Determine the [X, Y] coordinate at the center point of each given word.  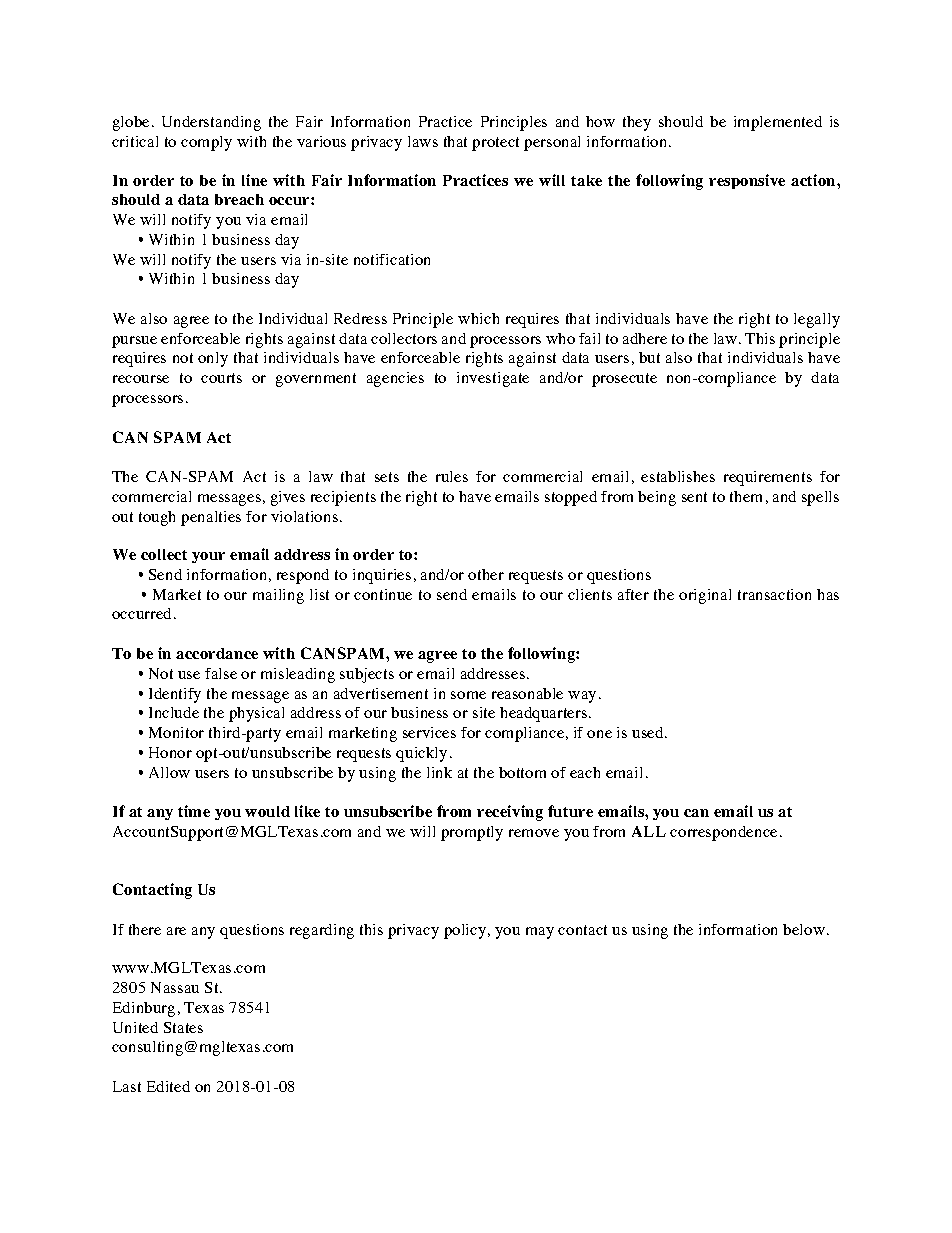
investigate [493, 379]
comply [206, 143]
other [486, 574]
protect [495, 144]
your [208, 557]
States [183, 1027]
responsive [747, 181]
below [804, 929]
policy [466, 931]
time [194, 811]
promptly [472, 833]
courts [221, 378]
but [649, 357]
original [705, 596]
